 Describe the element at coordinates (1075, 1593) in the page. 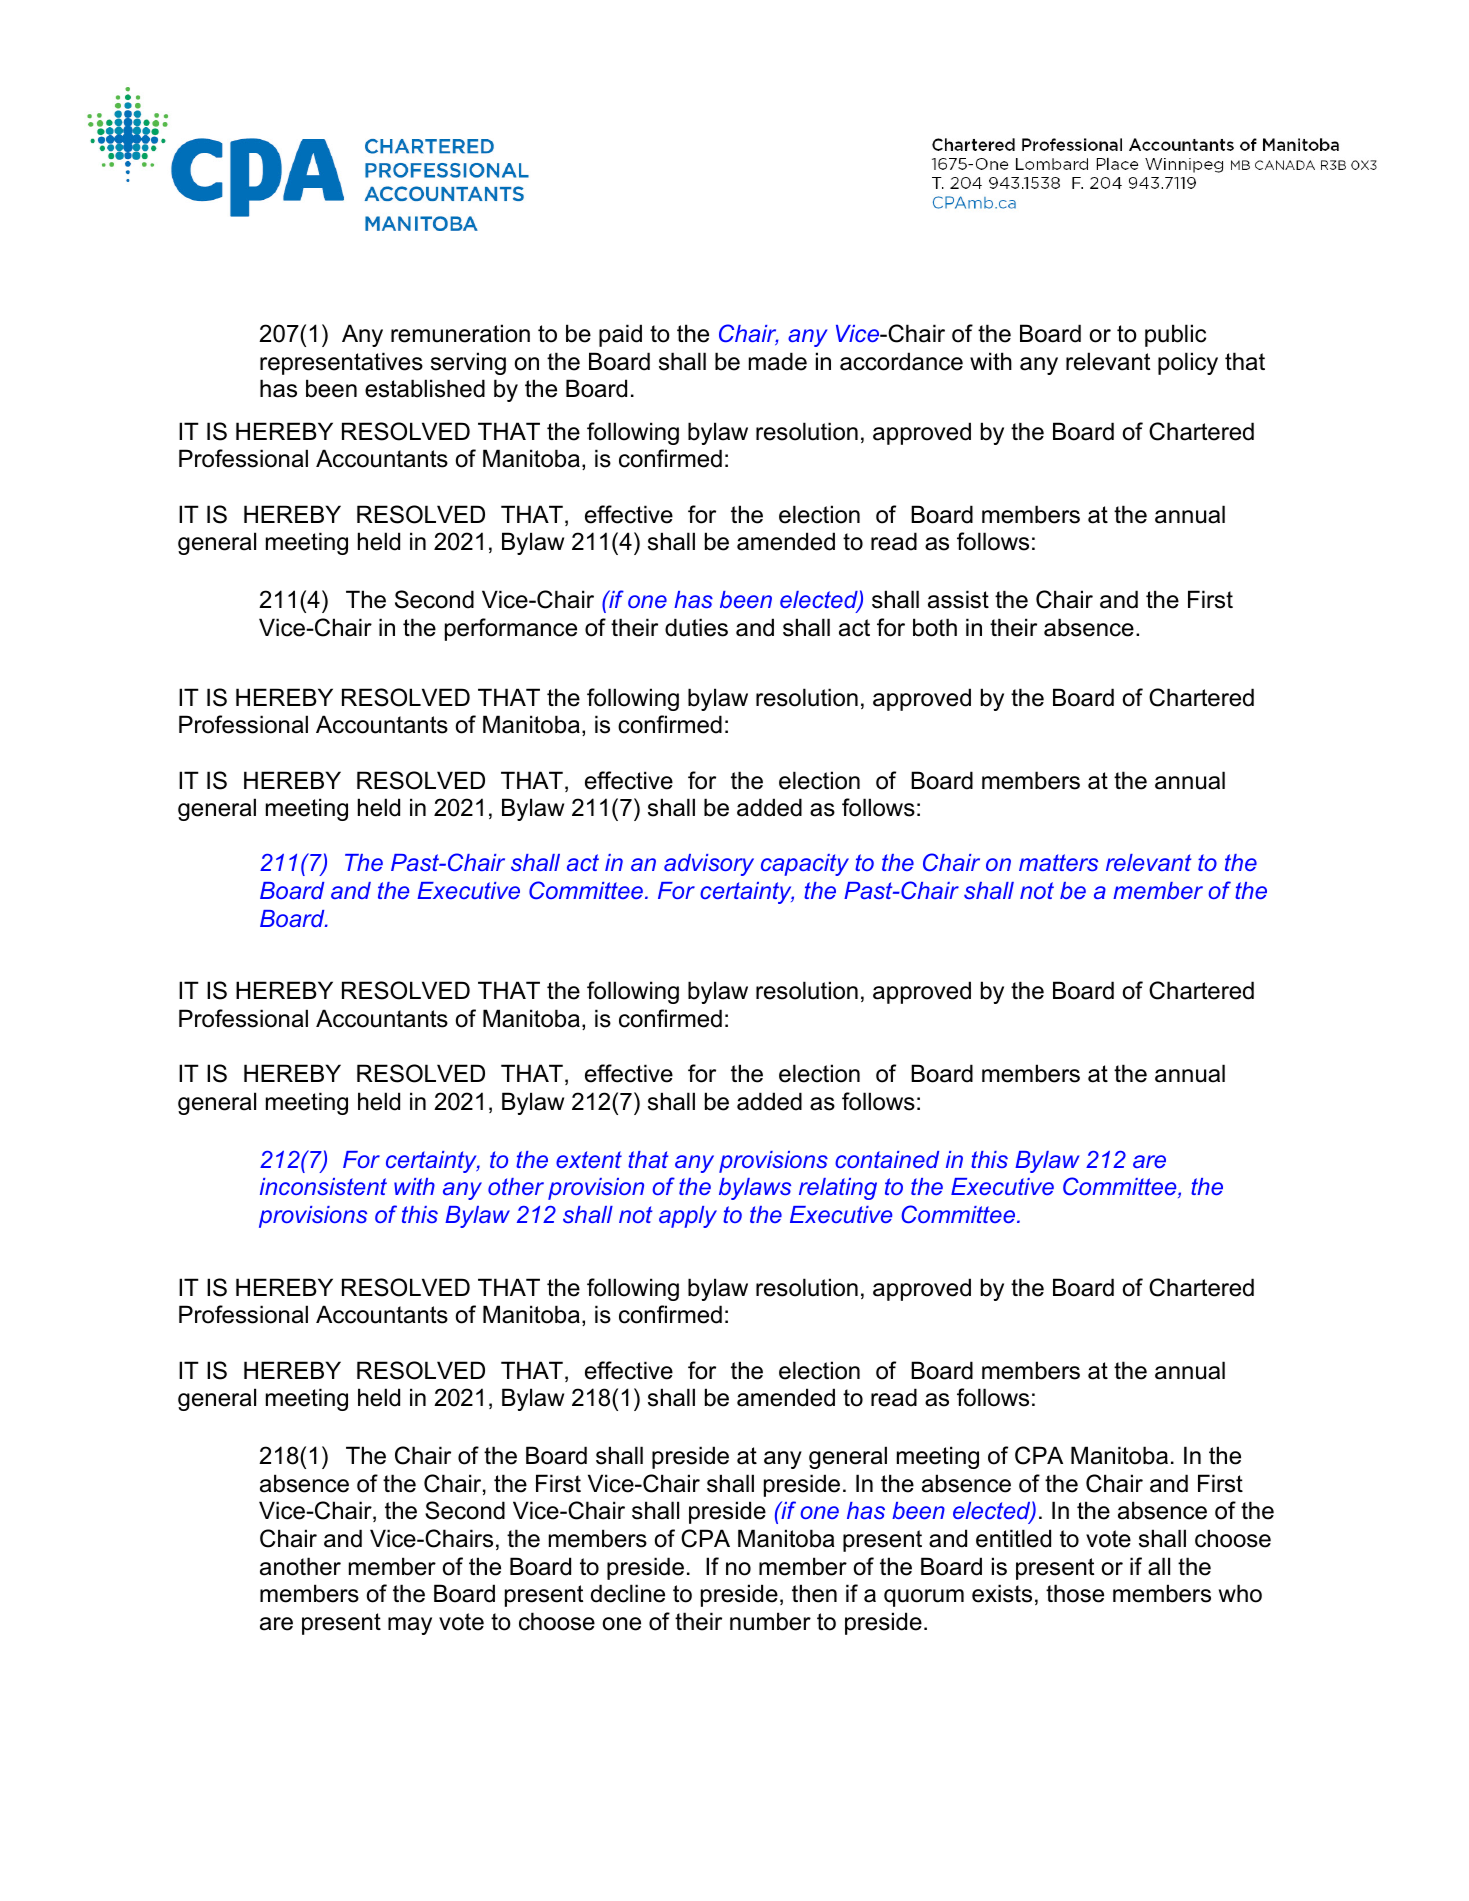

I see `those` at that location.
